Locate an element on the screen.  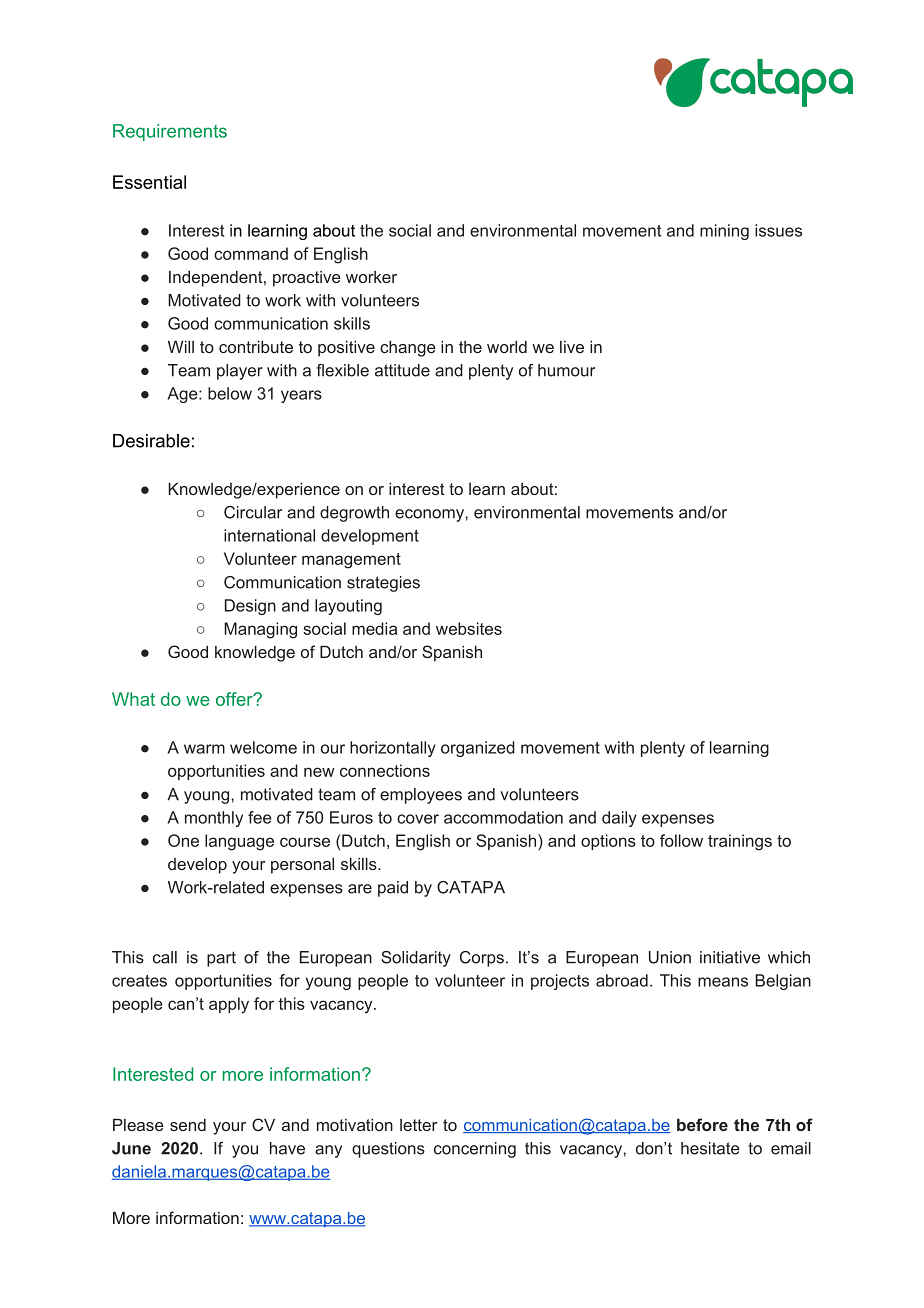
concerning is located at coordinates (475, 1150).
